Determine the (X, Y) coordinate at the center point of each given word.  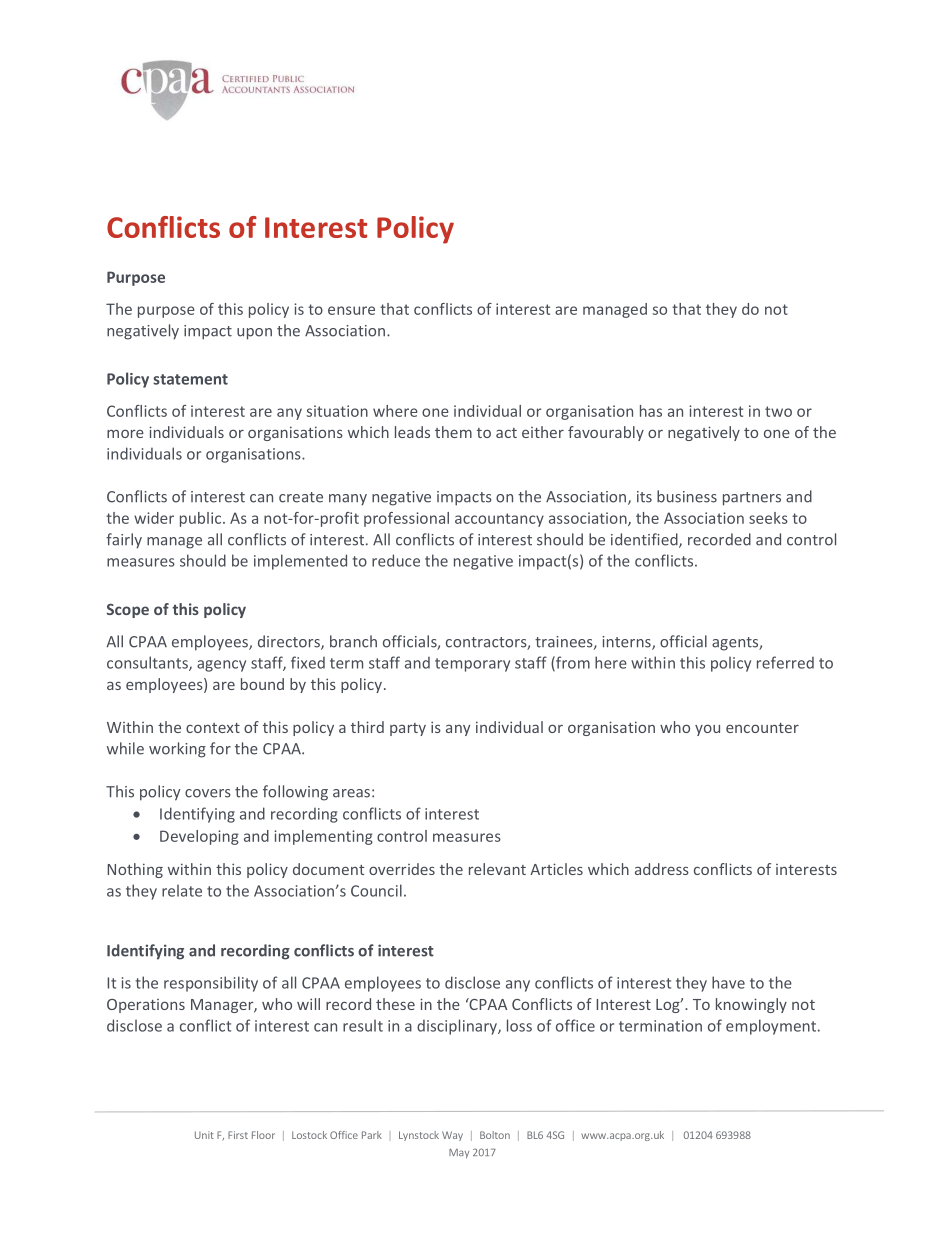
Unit (204, 1135)
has (651, 411)
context (213, 728)
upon (254, 334)
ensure (351, 310)
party (408, 729)
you (707, 730)
